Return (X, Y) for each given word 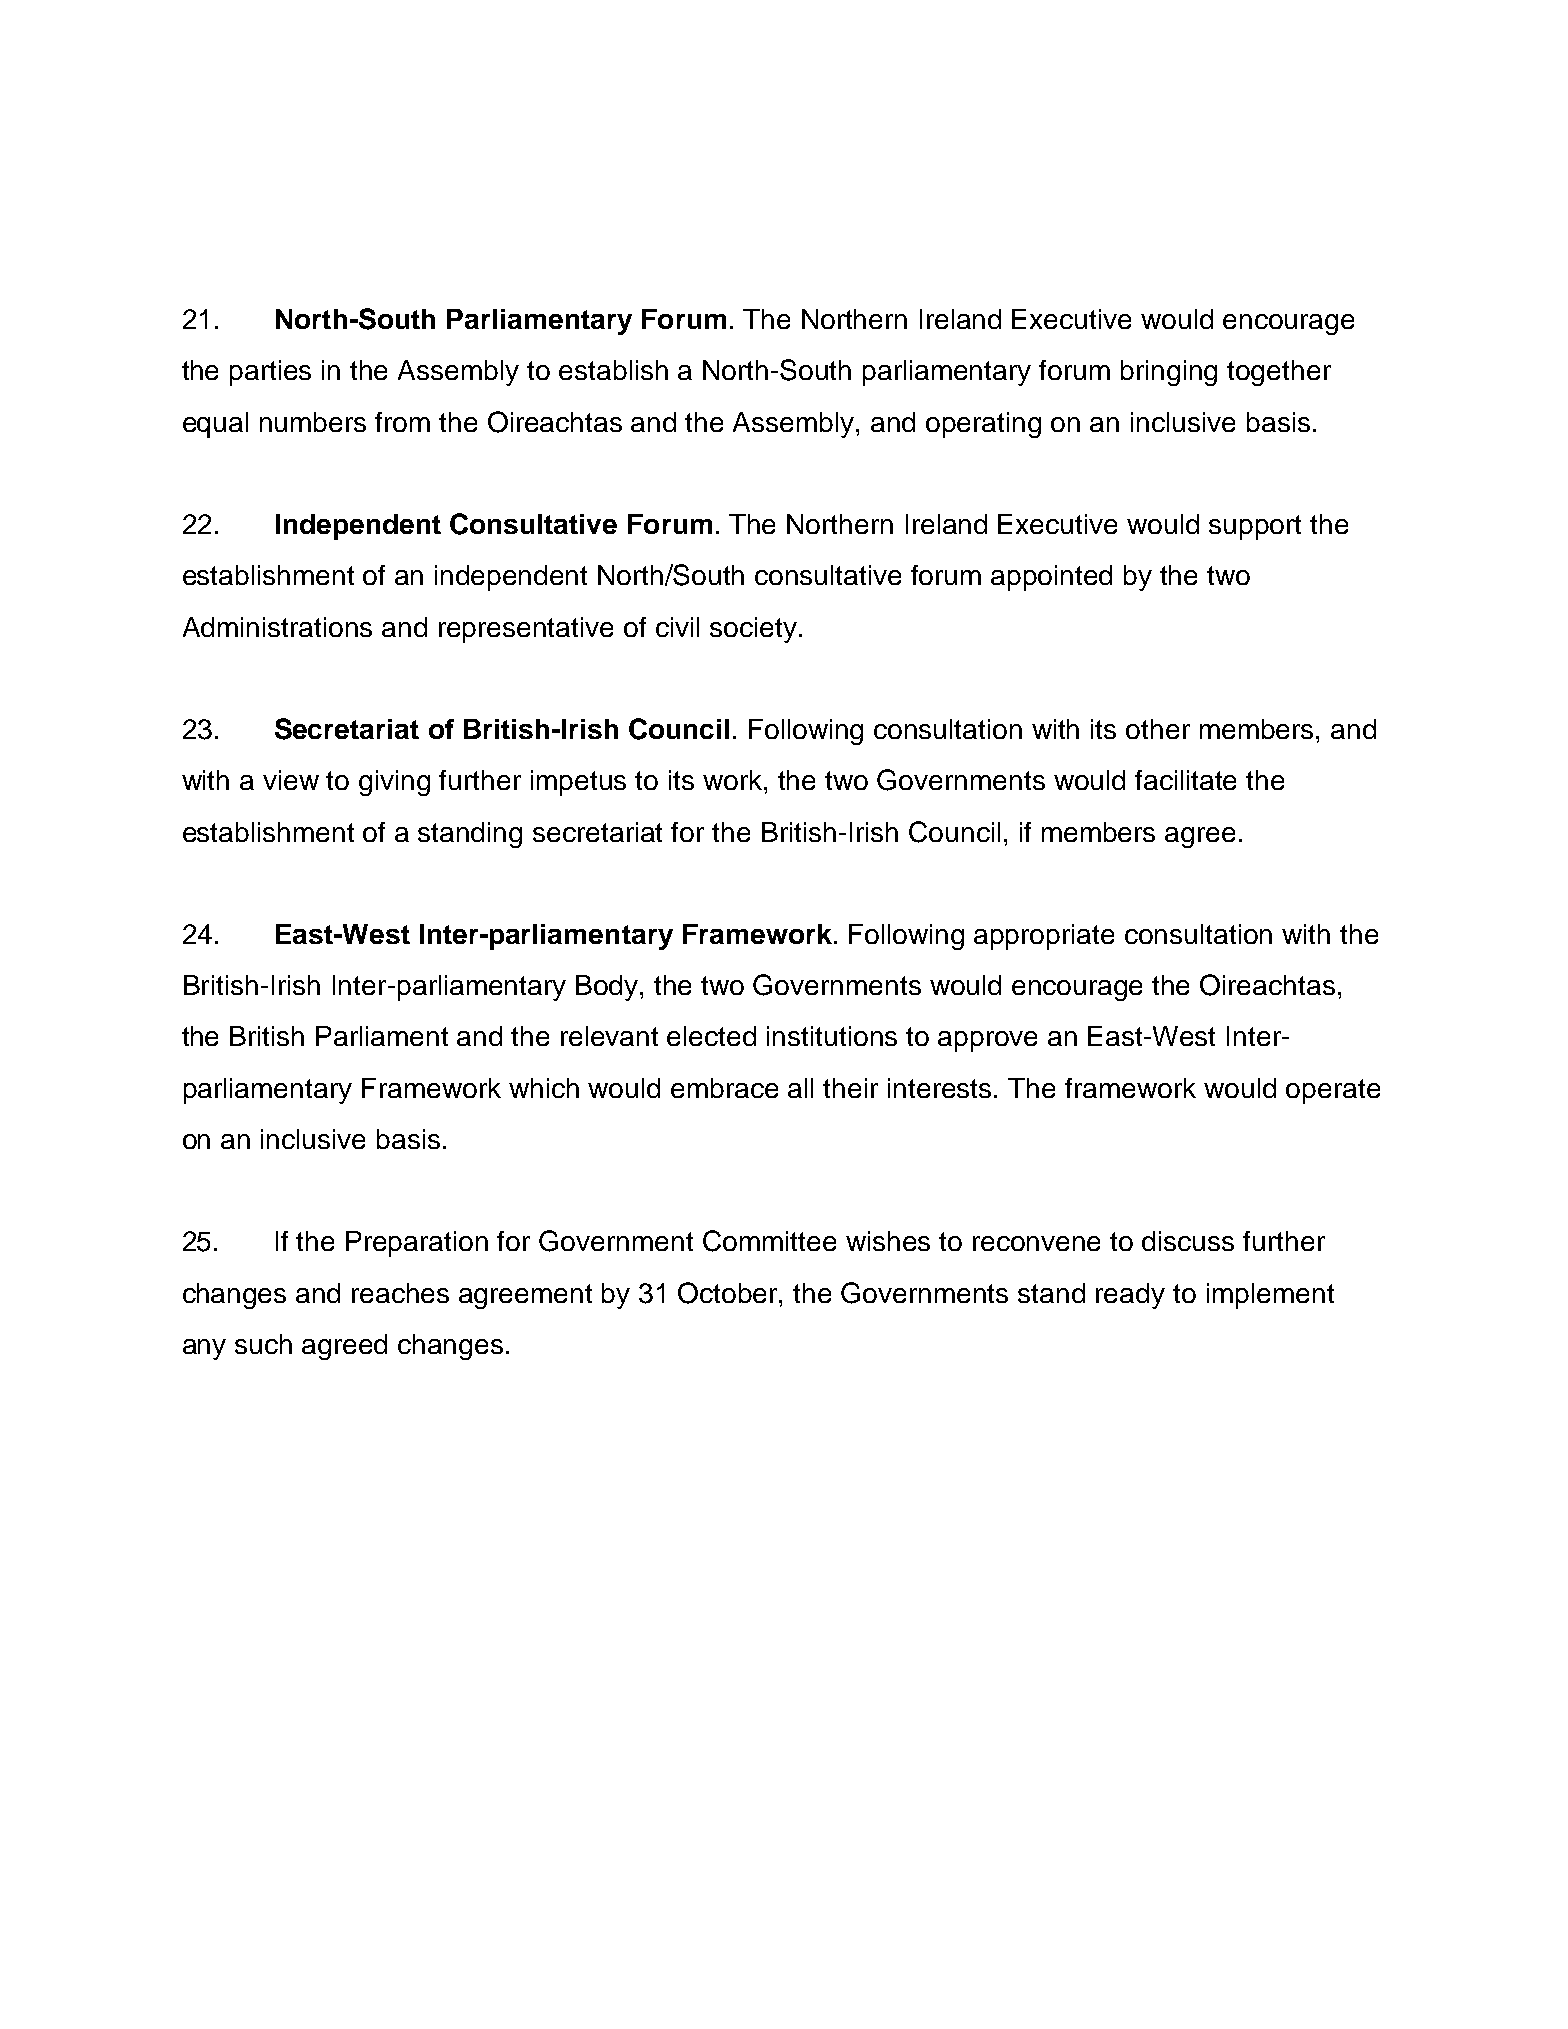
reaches (400, 1293)
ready (1130, 1296)
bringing (1169, 373)
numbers (313, 422)
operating (983, 425)
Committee (769, 1241)
